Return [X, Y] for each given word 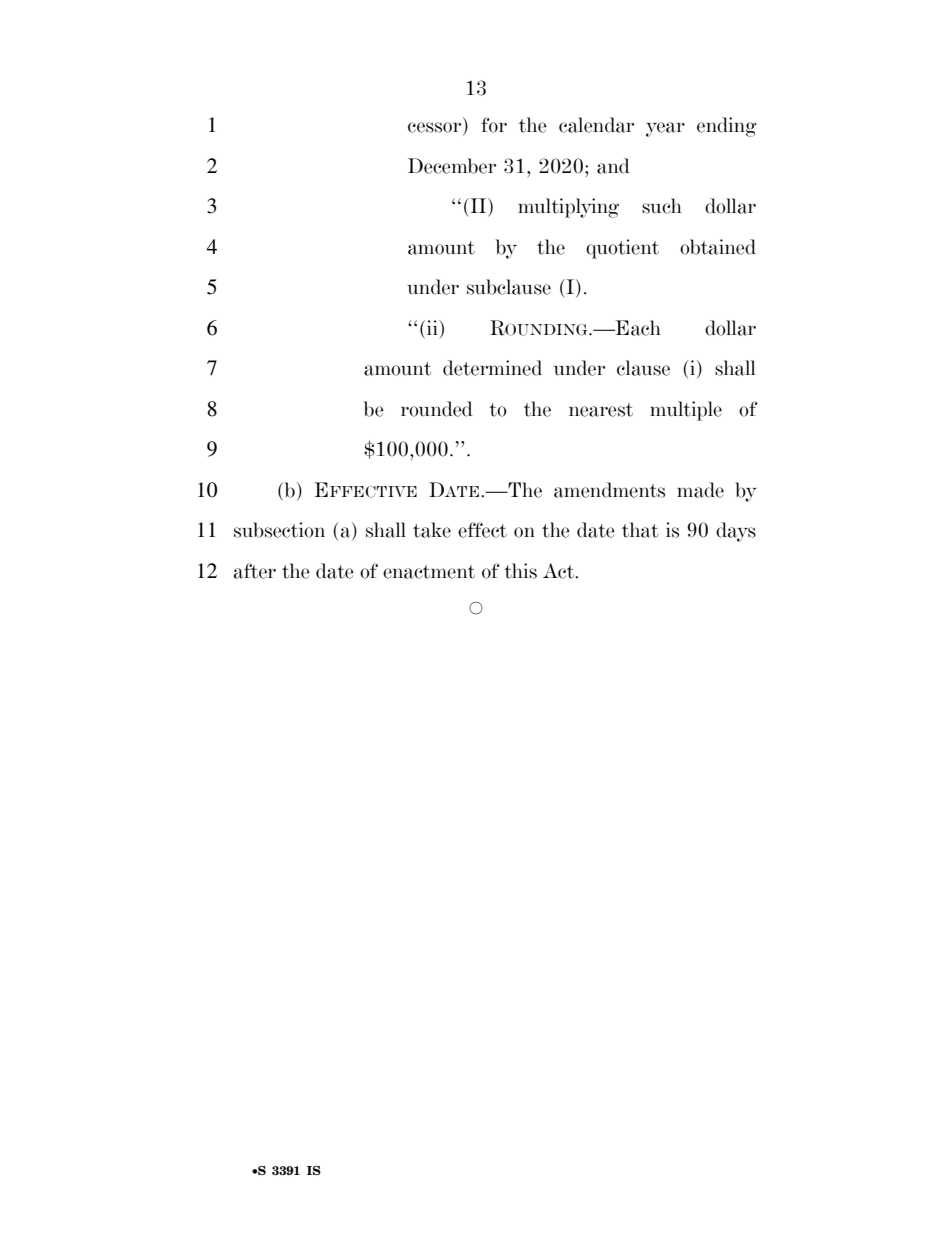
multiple [686, 411]
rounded [437, 409]
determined [492, 368]
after [255, 571]
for [494, 125]
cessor [436, 128]
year [665, 129]
